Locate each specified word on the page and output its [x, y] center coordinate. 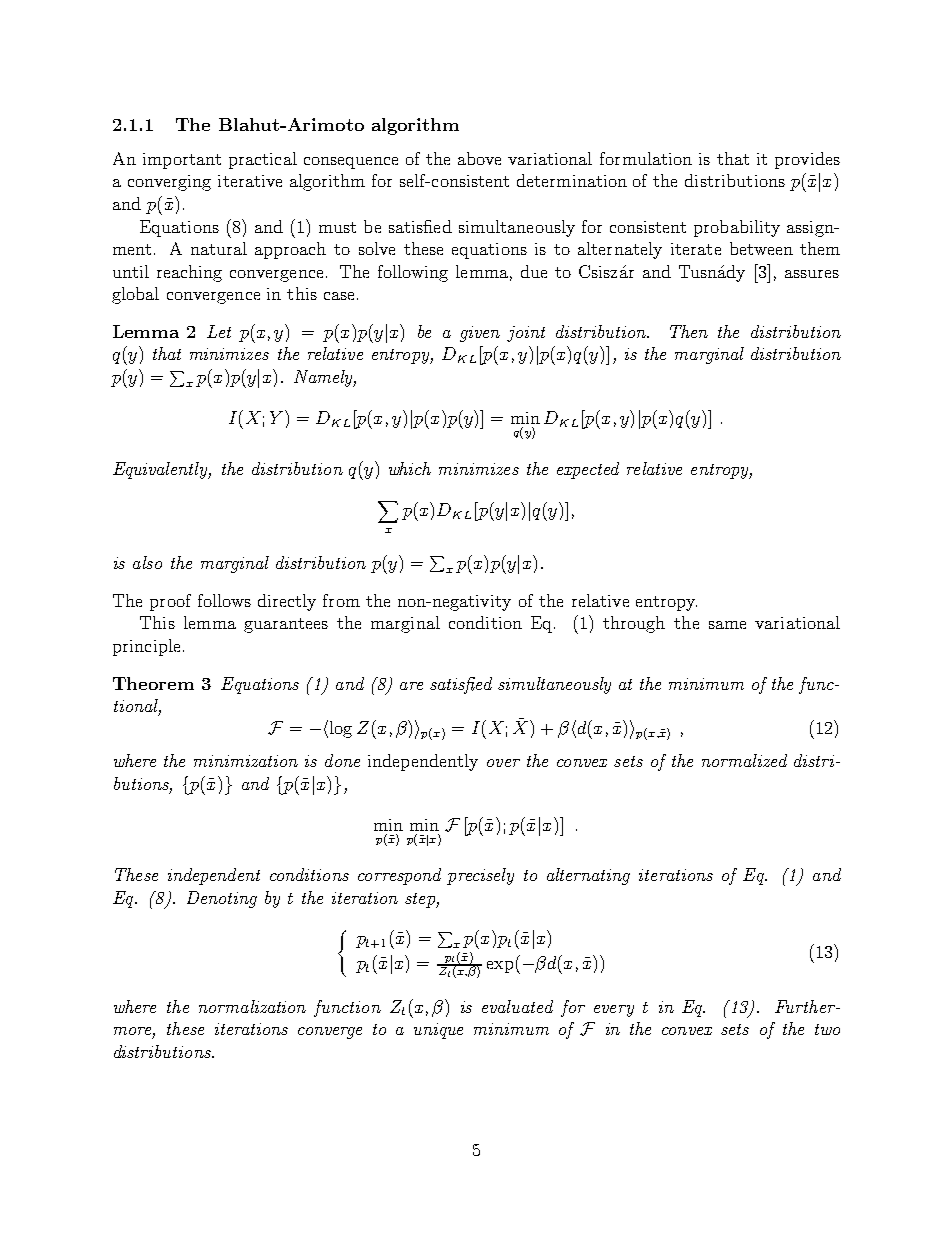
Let [219, 331]
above [479, 158]
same [727, 625]
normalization [252, 1006]
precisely [480, 876]
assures [812, 274]
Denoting [222, 899]
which [410, 468]
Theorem [153, 683]
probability [737, 228]
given [480, 334]
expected [588, 470]
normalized [744, 760]
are [411, 686]
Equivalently [162, 470]
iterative [250, 181]
